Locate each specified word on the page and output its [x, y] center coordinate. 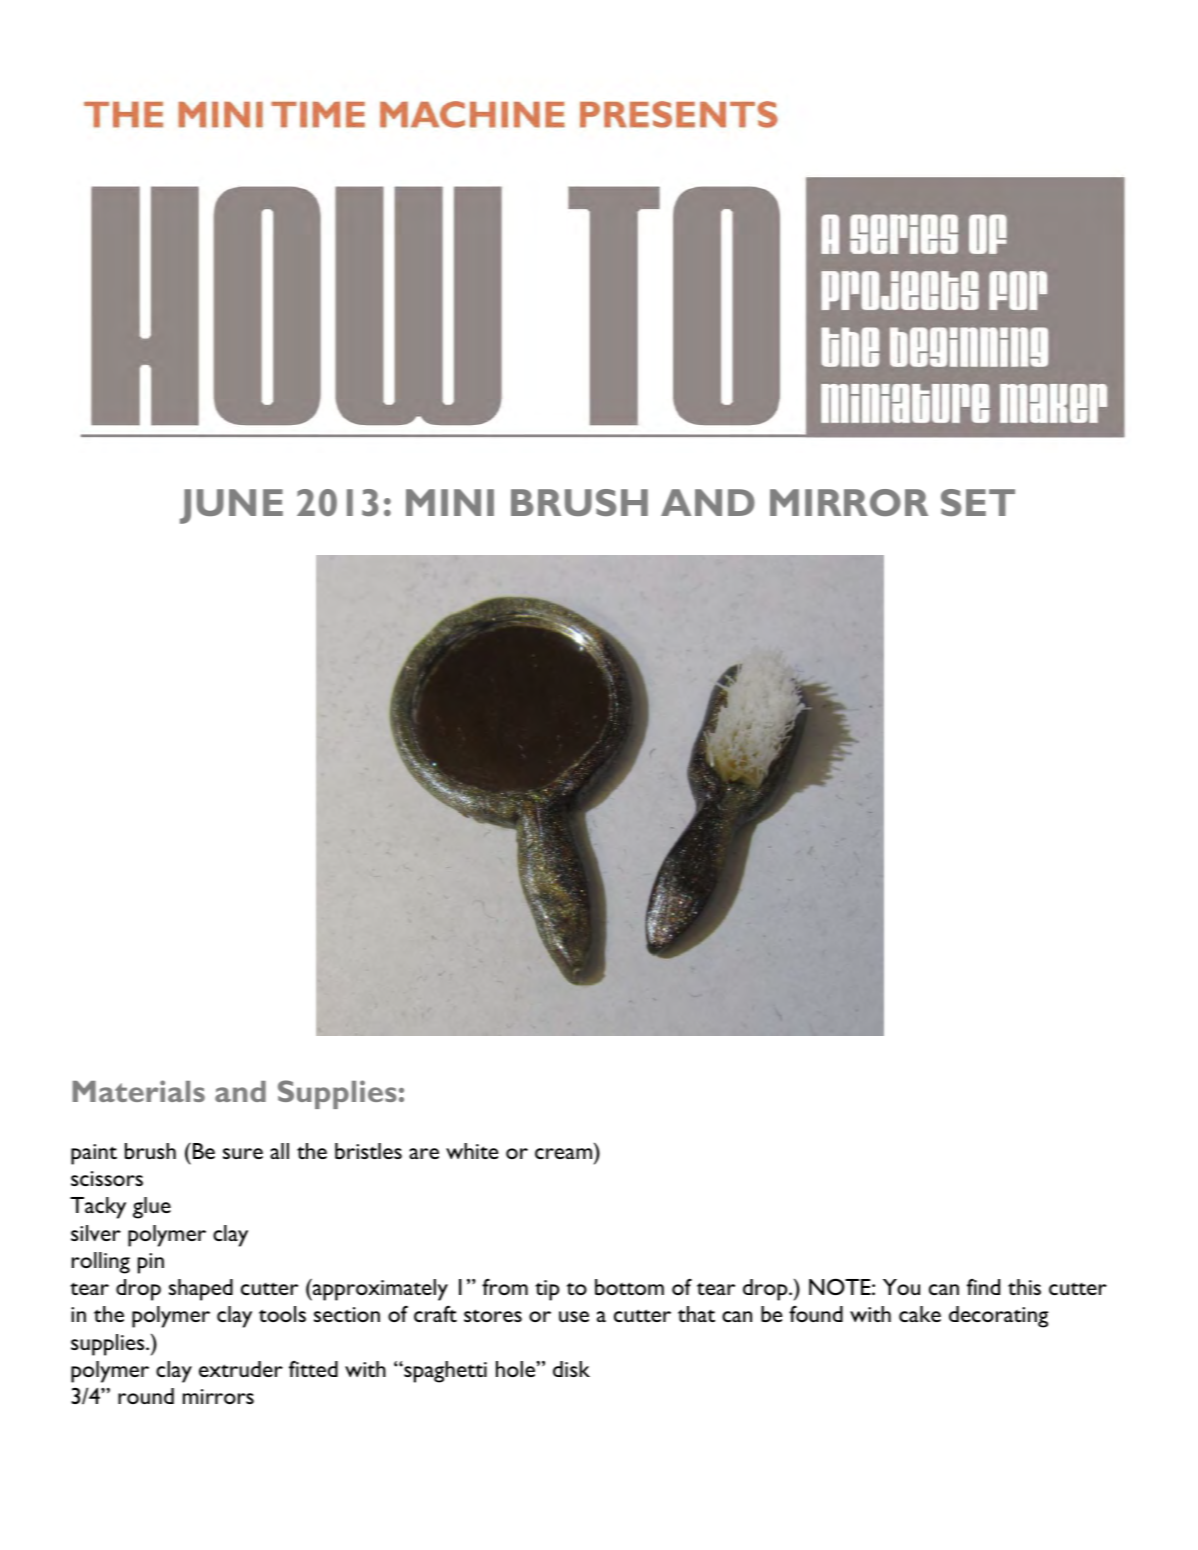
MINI [450, 502]
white [472, 1151]
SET [978, 502]
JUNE [231, 506]
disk [571, 1369]
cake [920, 1314]
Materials [139, 1091]
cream [563, 1153]
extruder [241, 1369]
